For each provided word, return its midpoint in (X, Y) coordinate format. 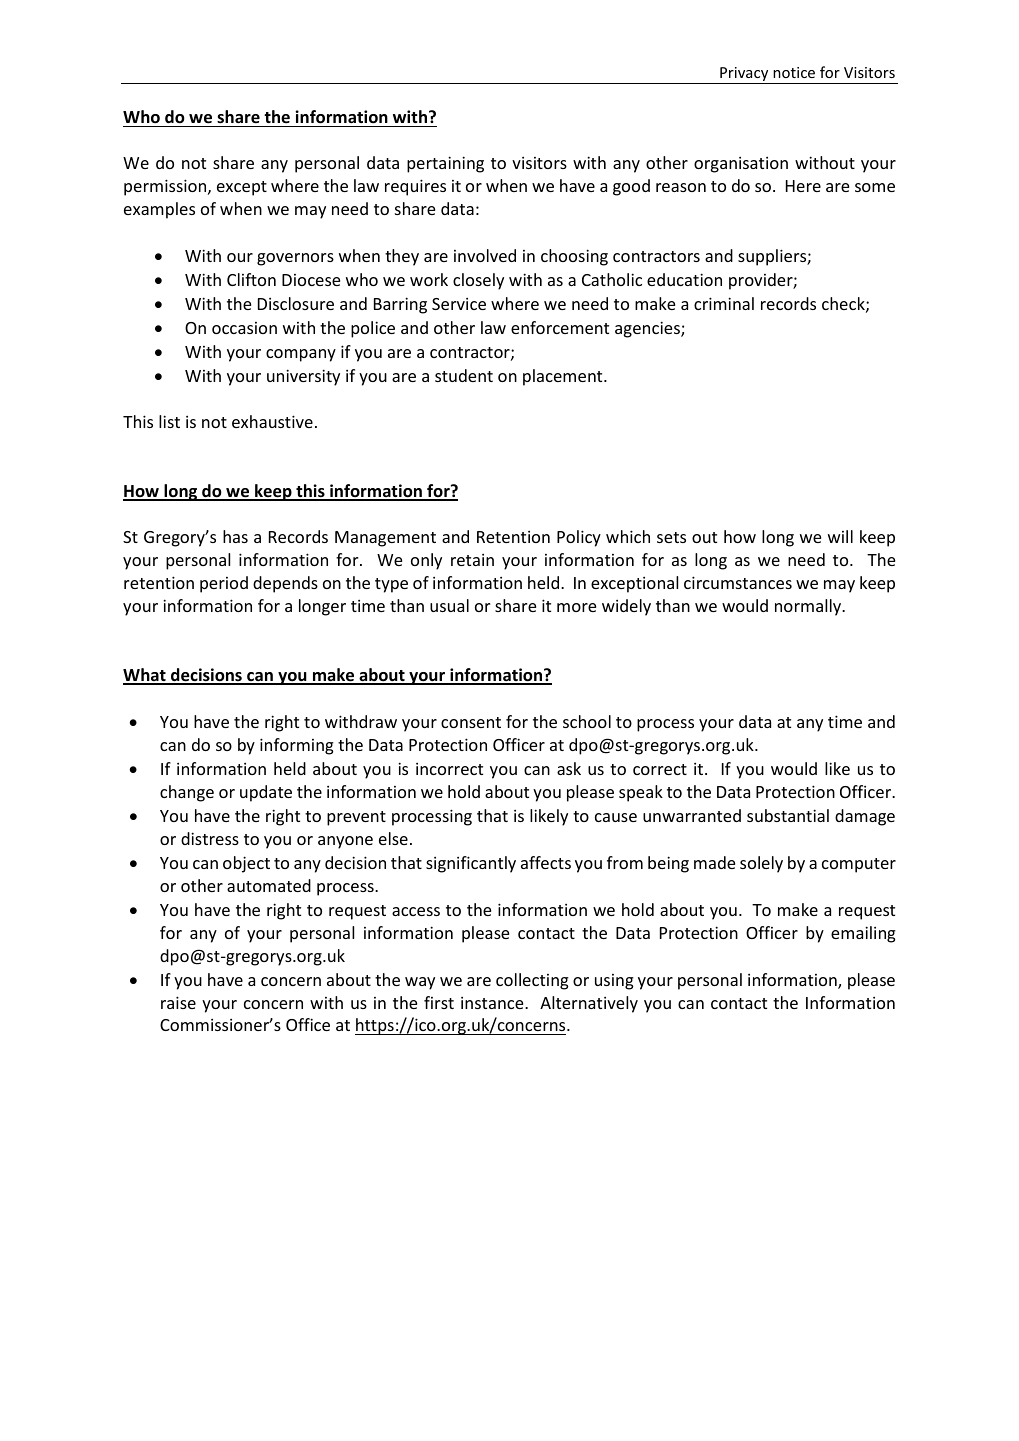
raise (178, 1002)
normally (809, 607)
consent (471, 722)
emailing (863, 934)
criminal (724, 303)
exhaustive (272, 421)
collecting (532, 981)
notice (794, 72)
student (464, 375)
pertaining (445, 164)
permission (166, 187)
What (145, 676)
